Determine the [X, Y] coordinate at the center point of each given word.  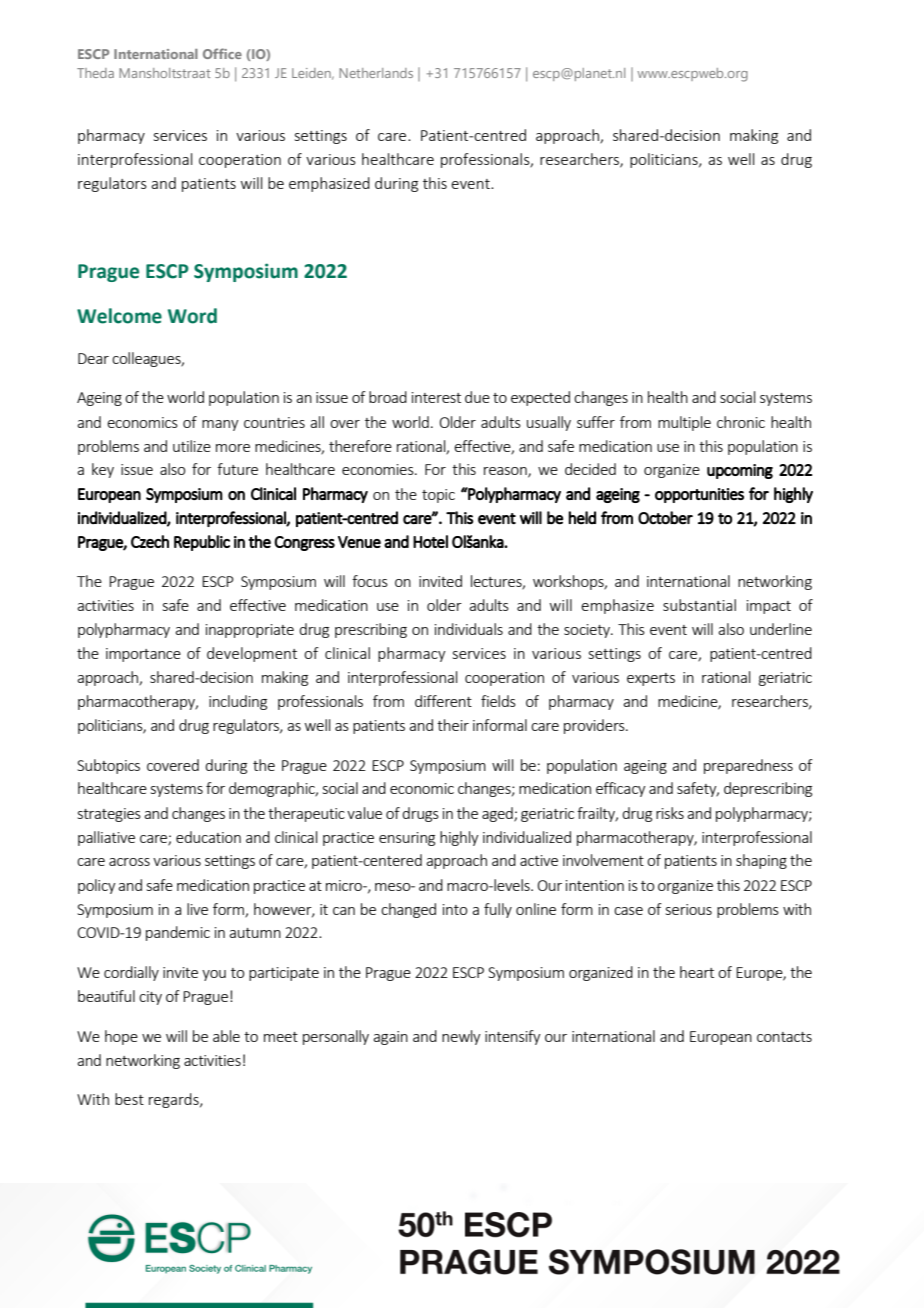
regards [175, 1100]
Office [222, 53]
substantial [699, 605]
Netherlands [376, 73]
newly [461, 1037]
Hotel [430, 541]
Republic [202, 543]
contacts [784, 1037]
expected [540, 398]
